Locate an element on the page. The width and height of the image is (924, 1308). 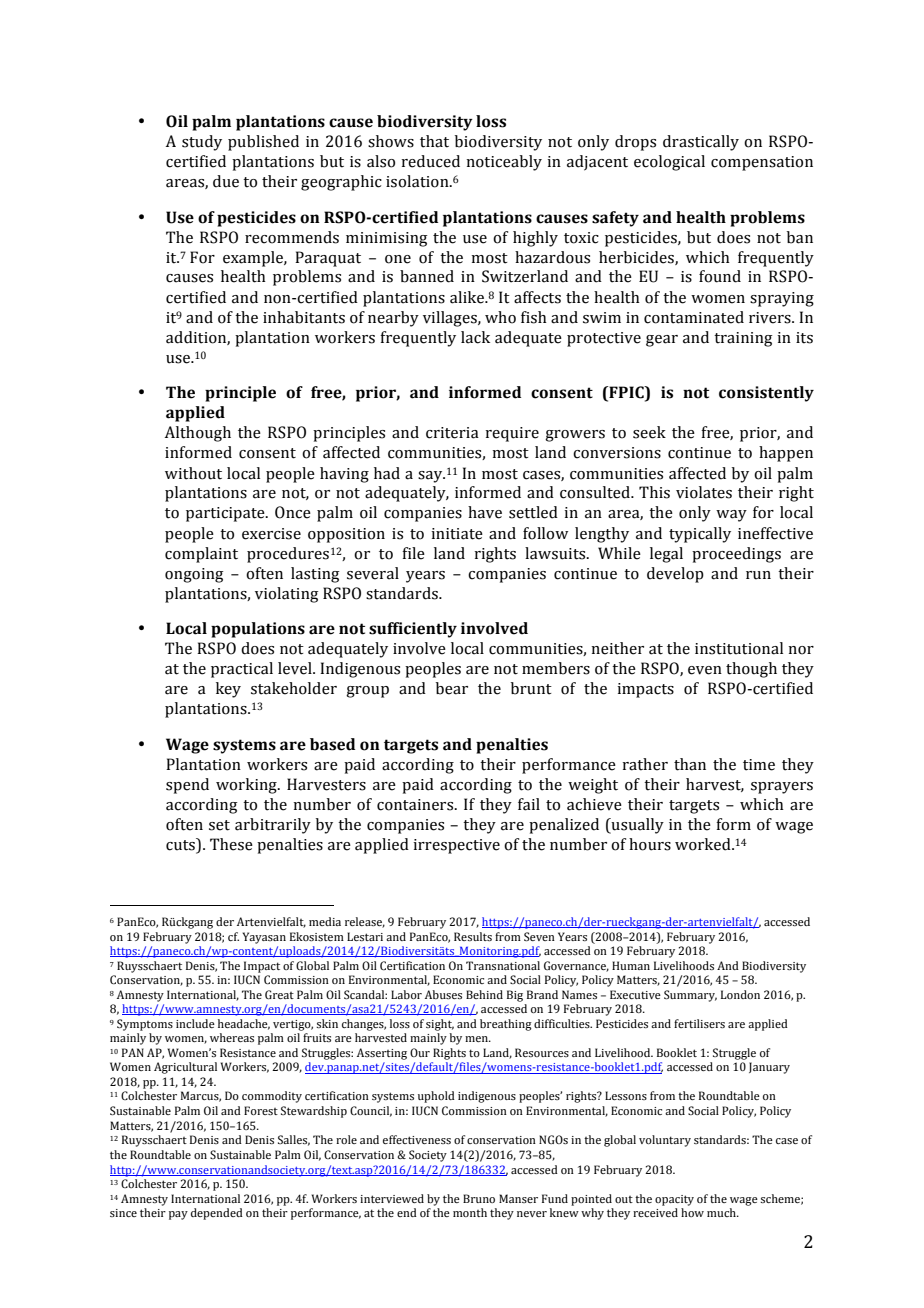
reduced is located at coordinates (431, 161).
